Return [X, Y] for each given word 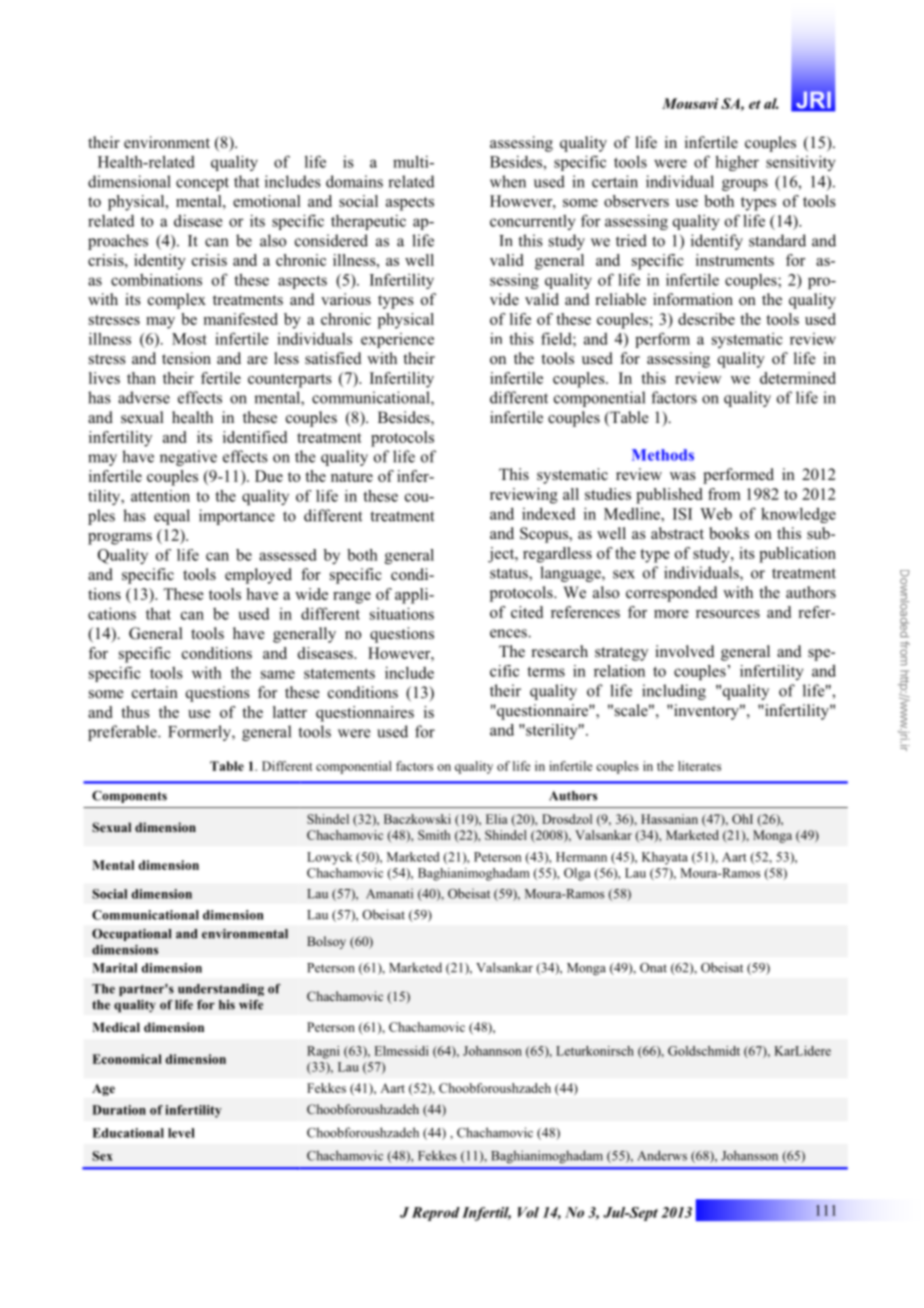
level [181, 1133]
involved [685, 651]
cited [527, 612]
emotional [267, 201]
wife [251, 1005]
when [508, 181]
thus [135, 712]
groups [745, 185]
